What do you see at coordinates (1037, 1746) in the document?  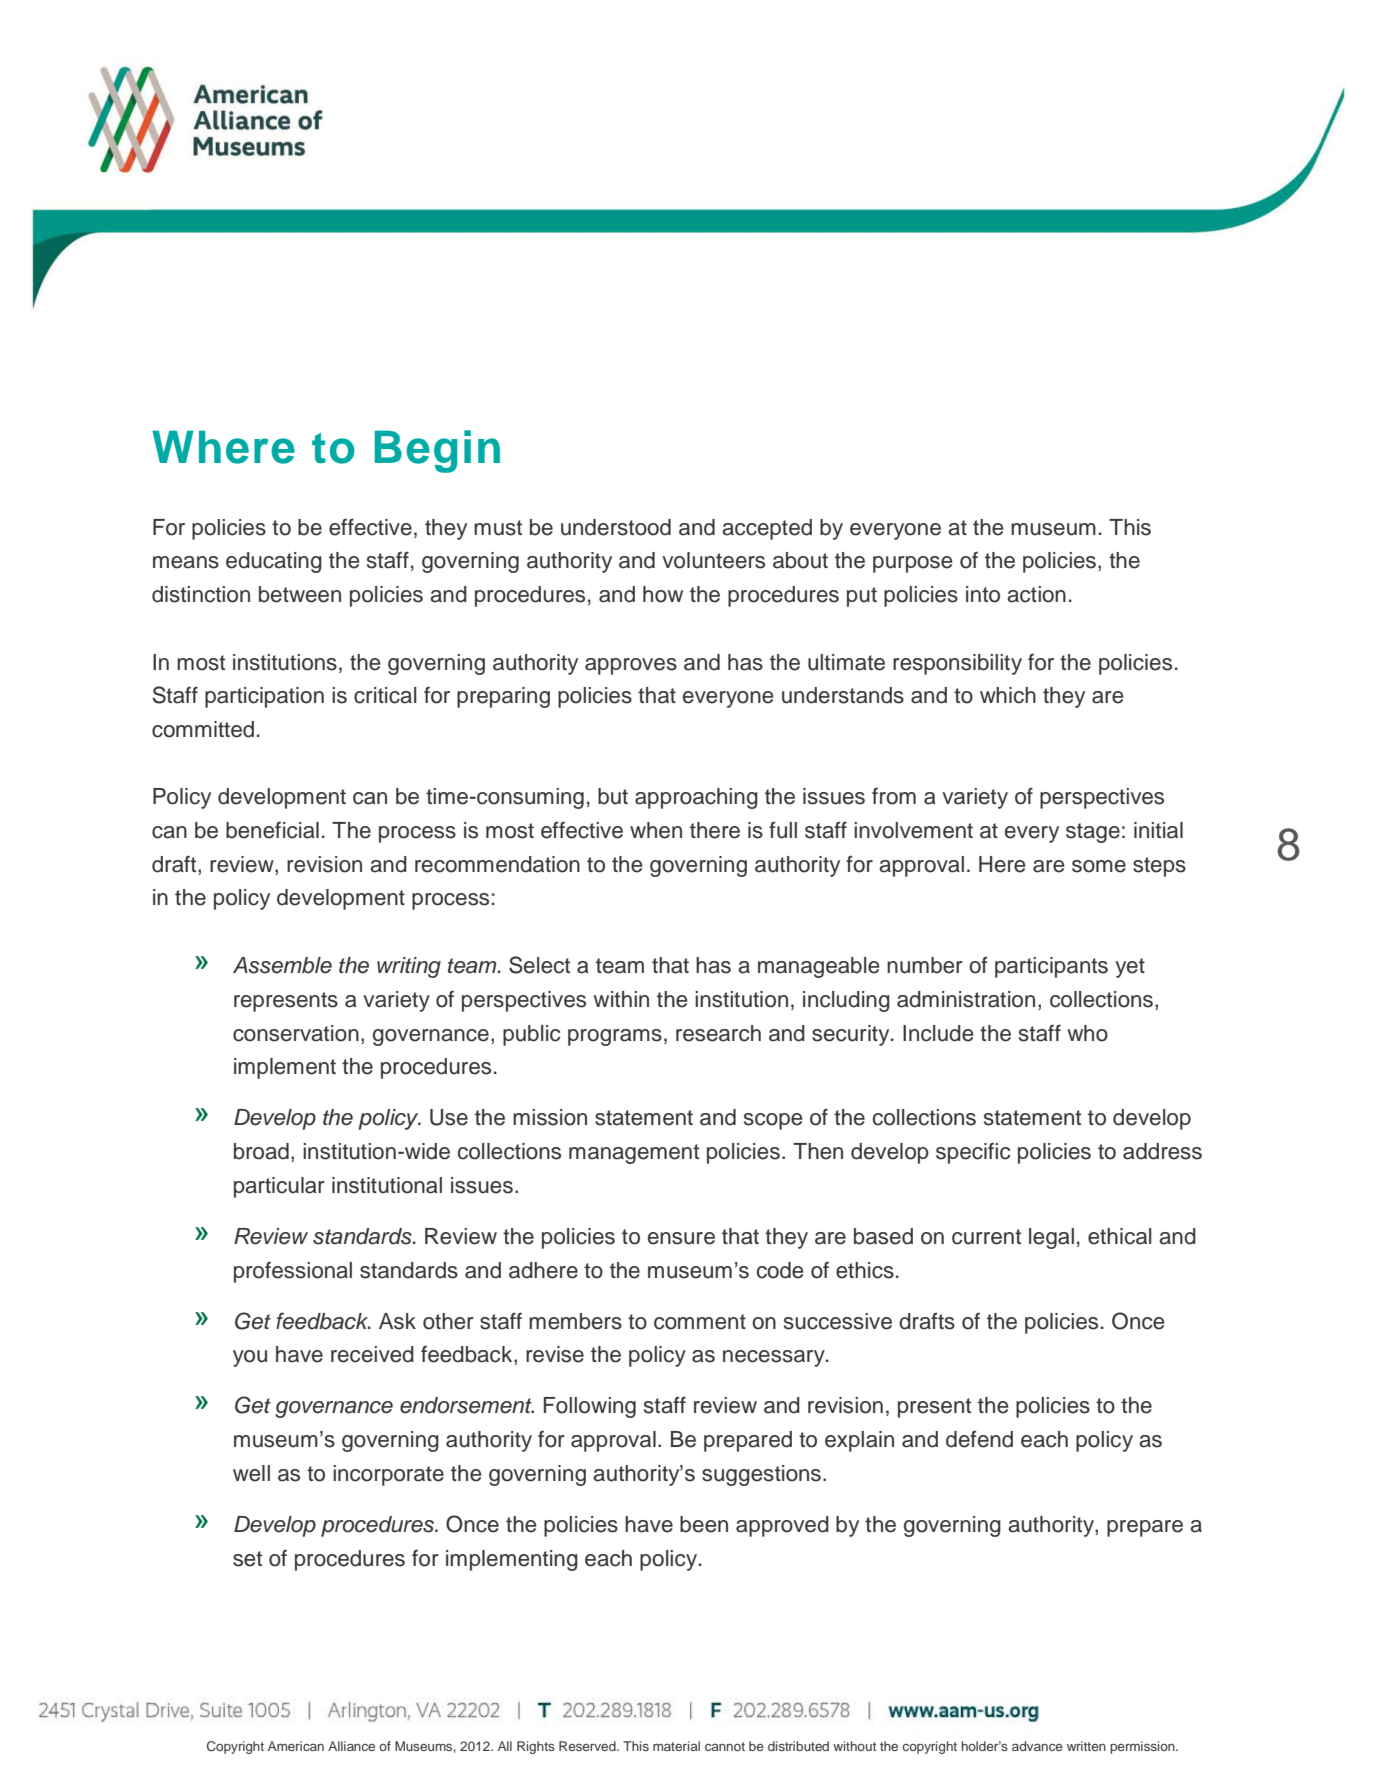 I see `advance` at bounding box center [1037, 1746].
